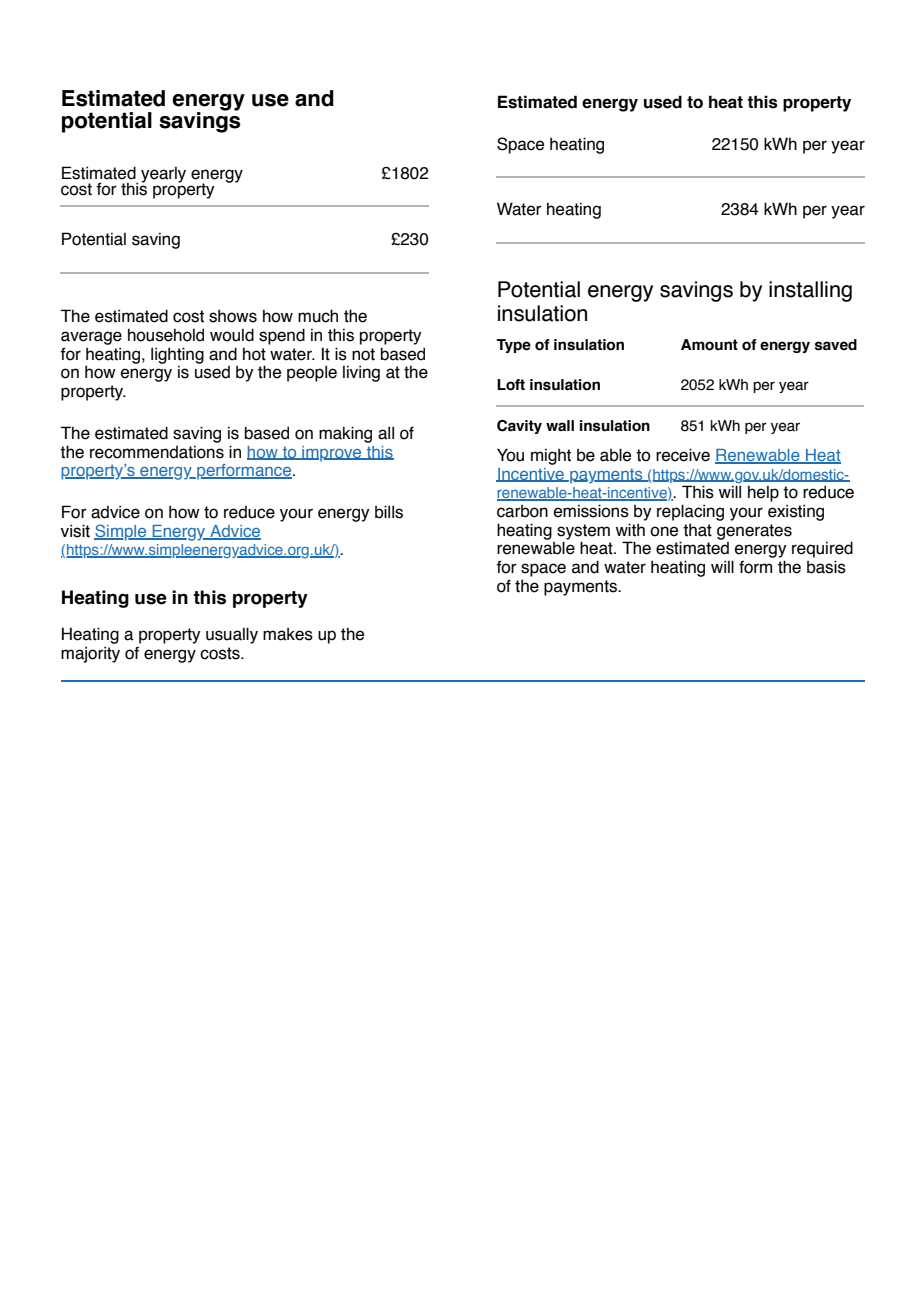 The image size is (924, 1308). I want to click on shows, so click(233, 316).
